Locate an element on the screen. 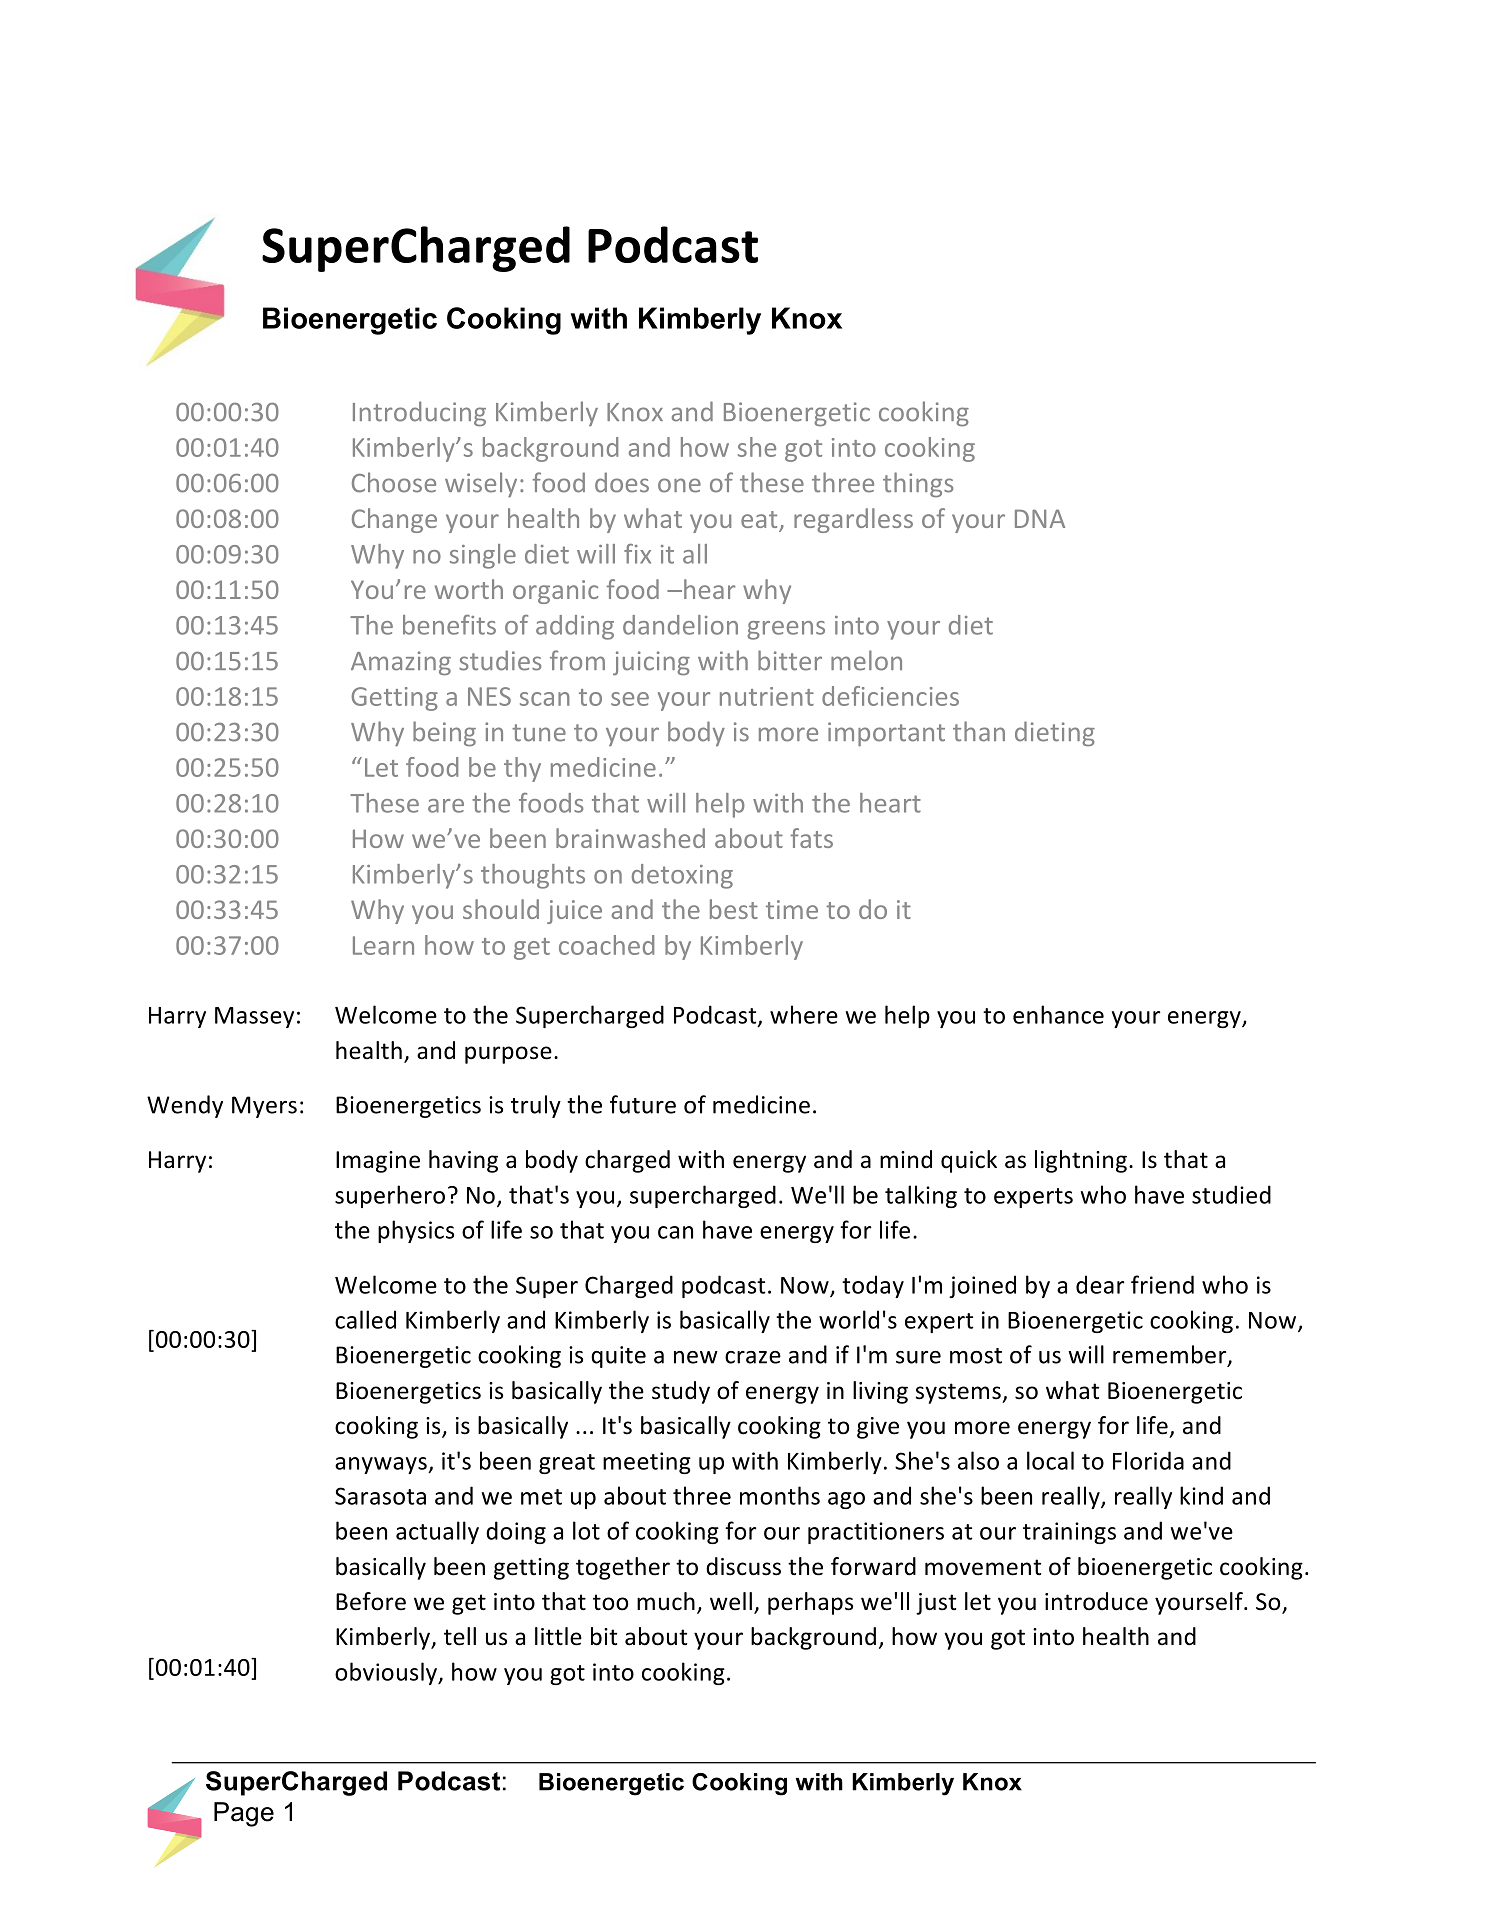 This screenshot has height=1924, width=1487. Learn is located at coordinates (383, 945).
